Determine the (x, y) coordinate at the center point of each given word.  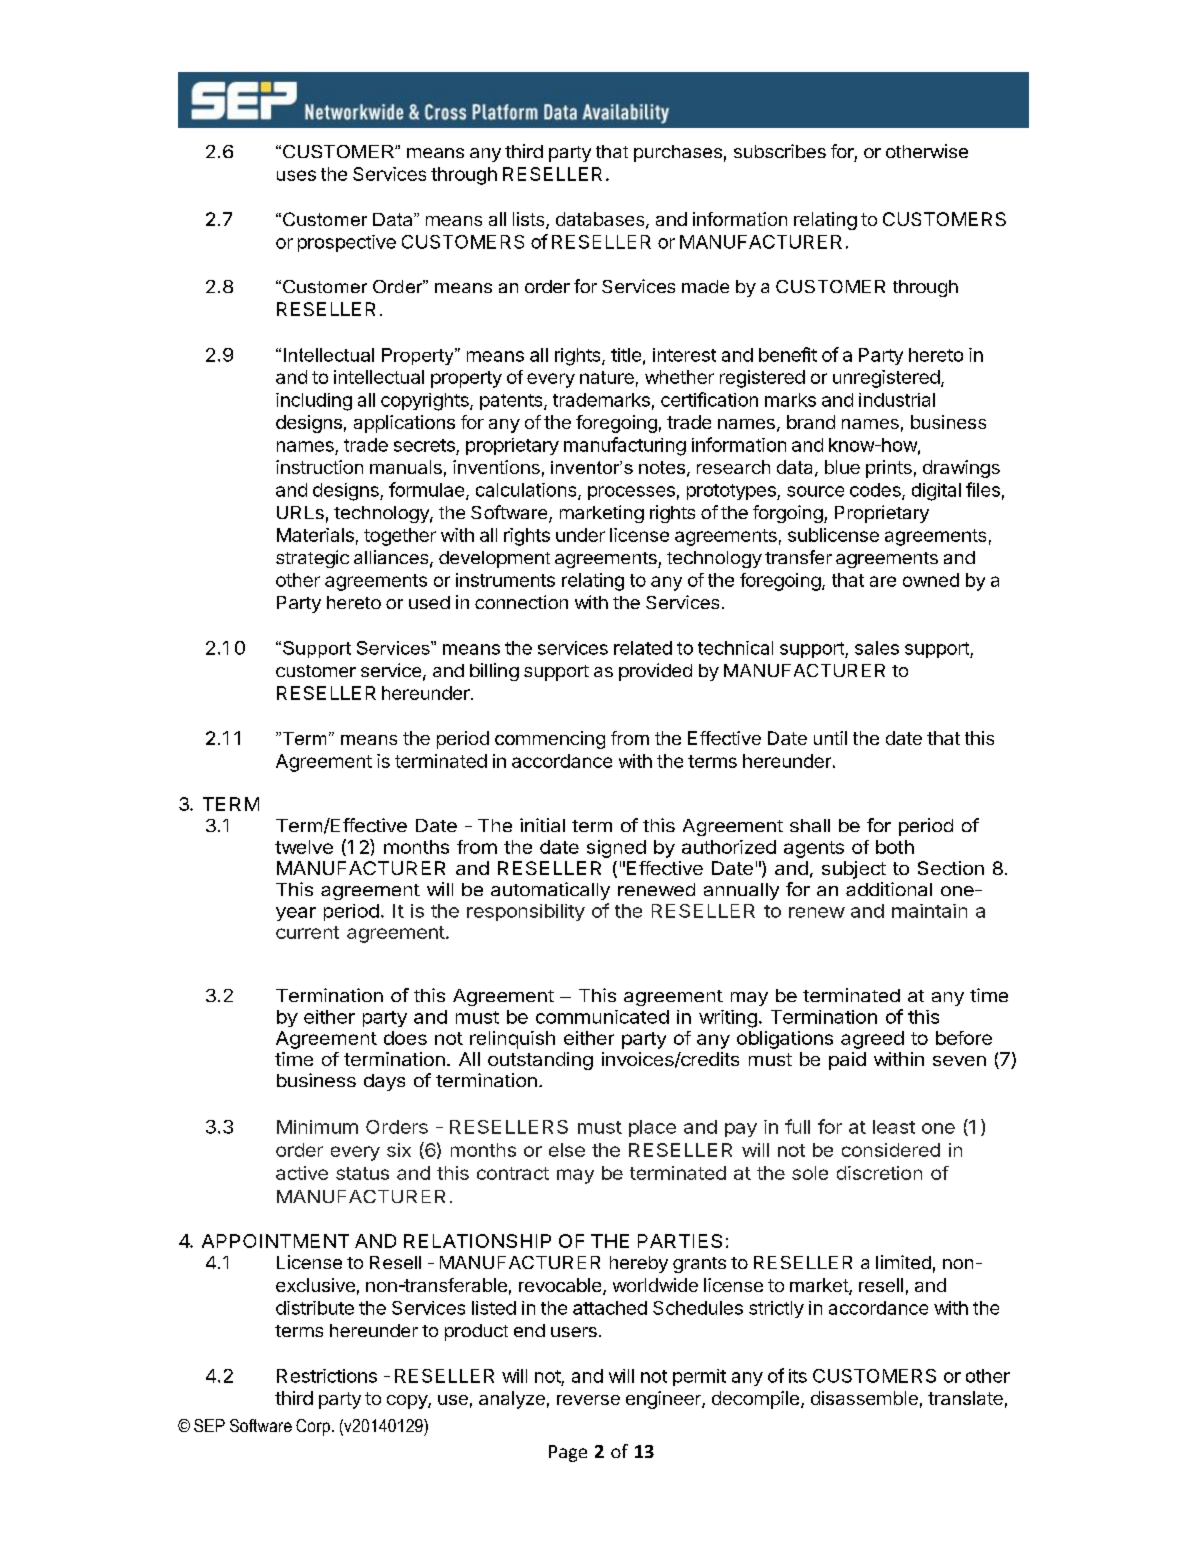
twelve (304, 847)
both (895, 847)
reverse (588, 1400)
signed (616, 849)
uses (296, 175)
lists (530, 220)
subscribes (780, 151)
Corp (313, 1427)
